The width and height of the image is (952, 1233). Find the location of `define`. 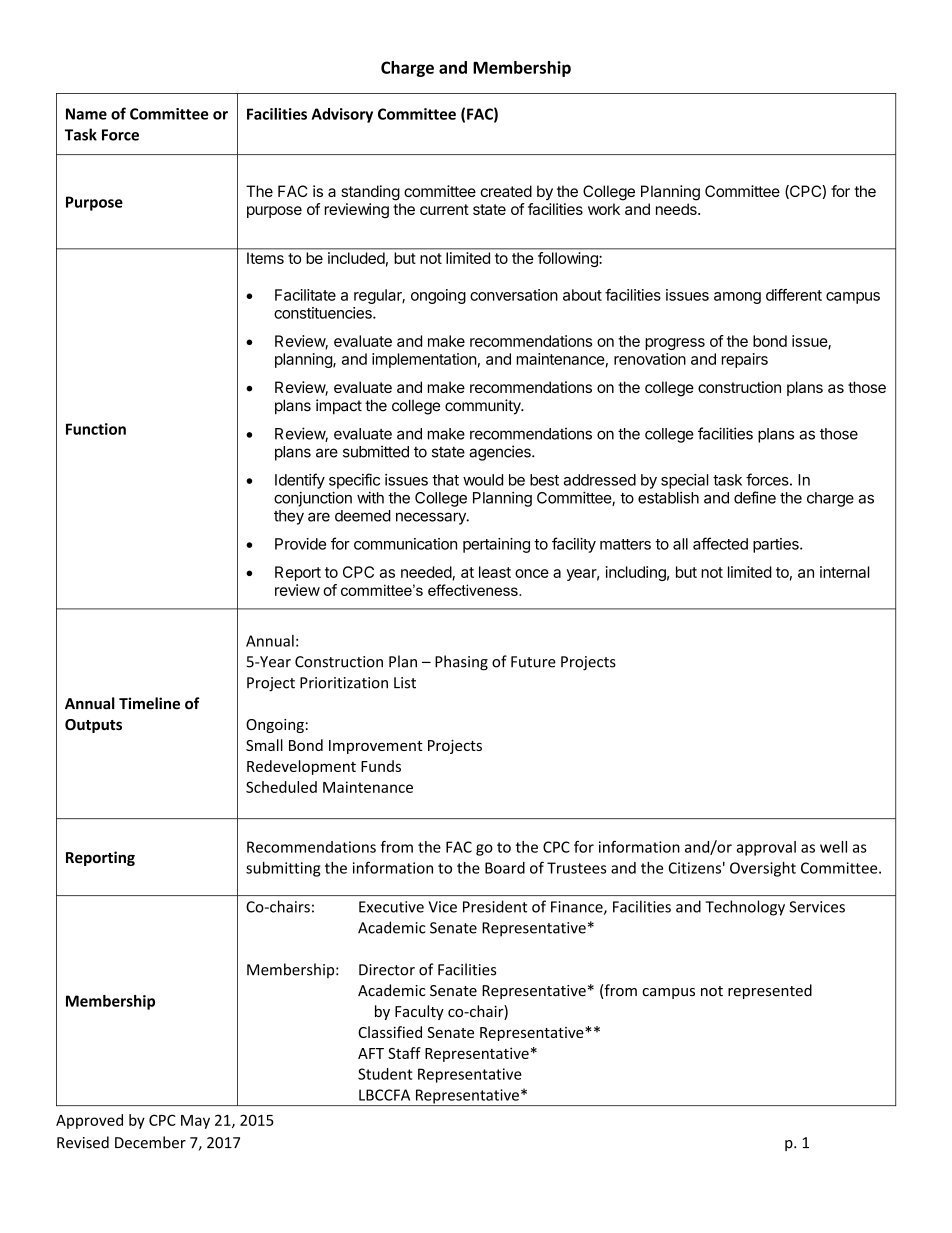

define is located at coordinates (755, 497).
